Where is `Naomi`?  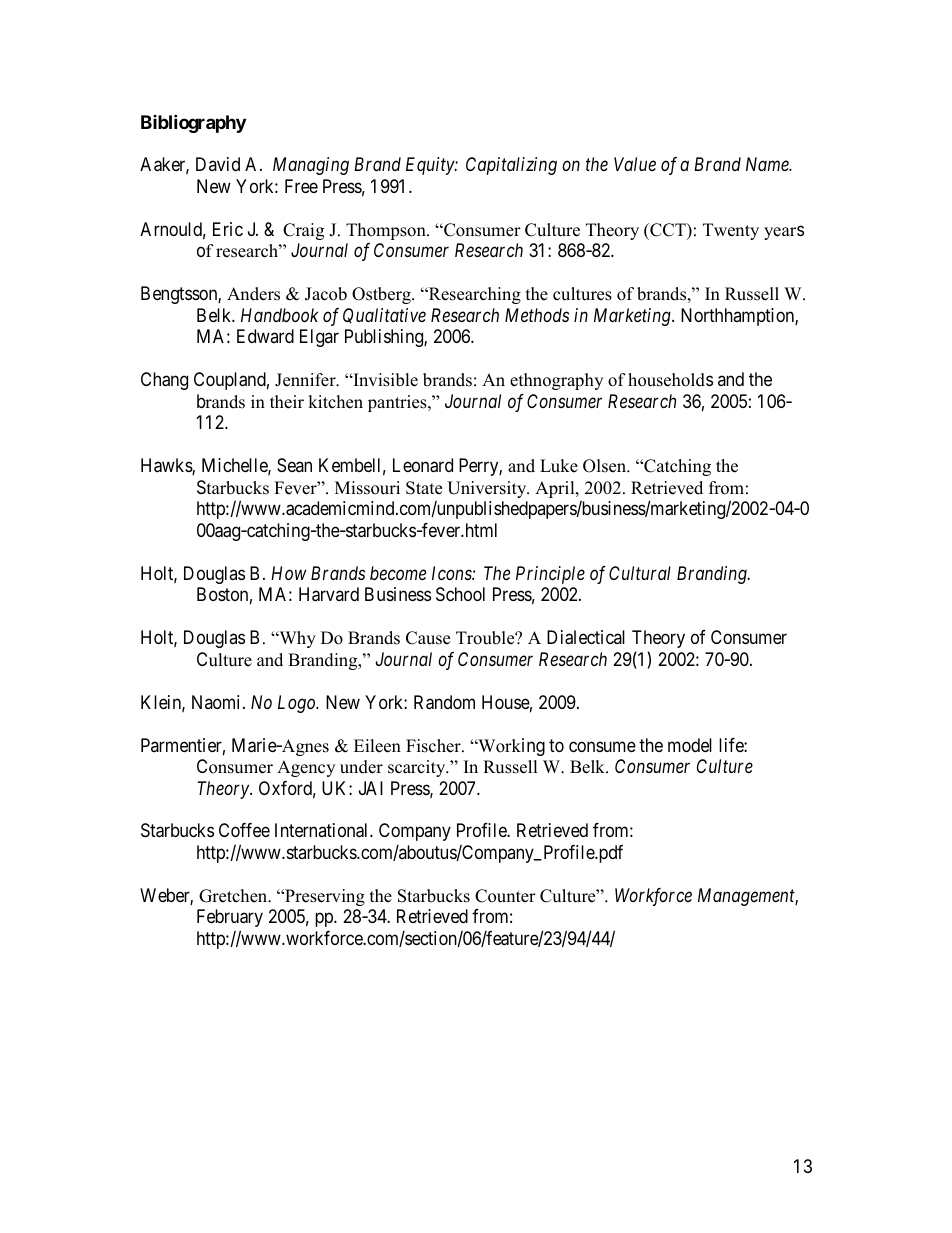
Naomi is located at coordinates (218, 702).
